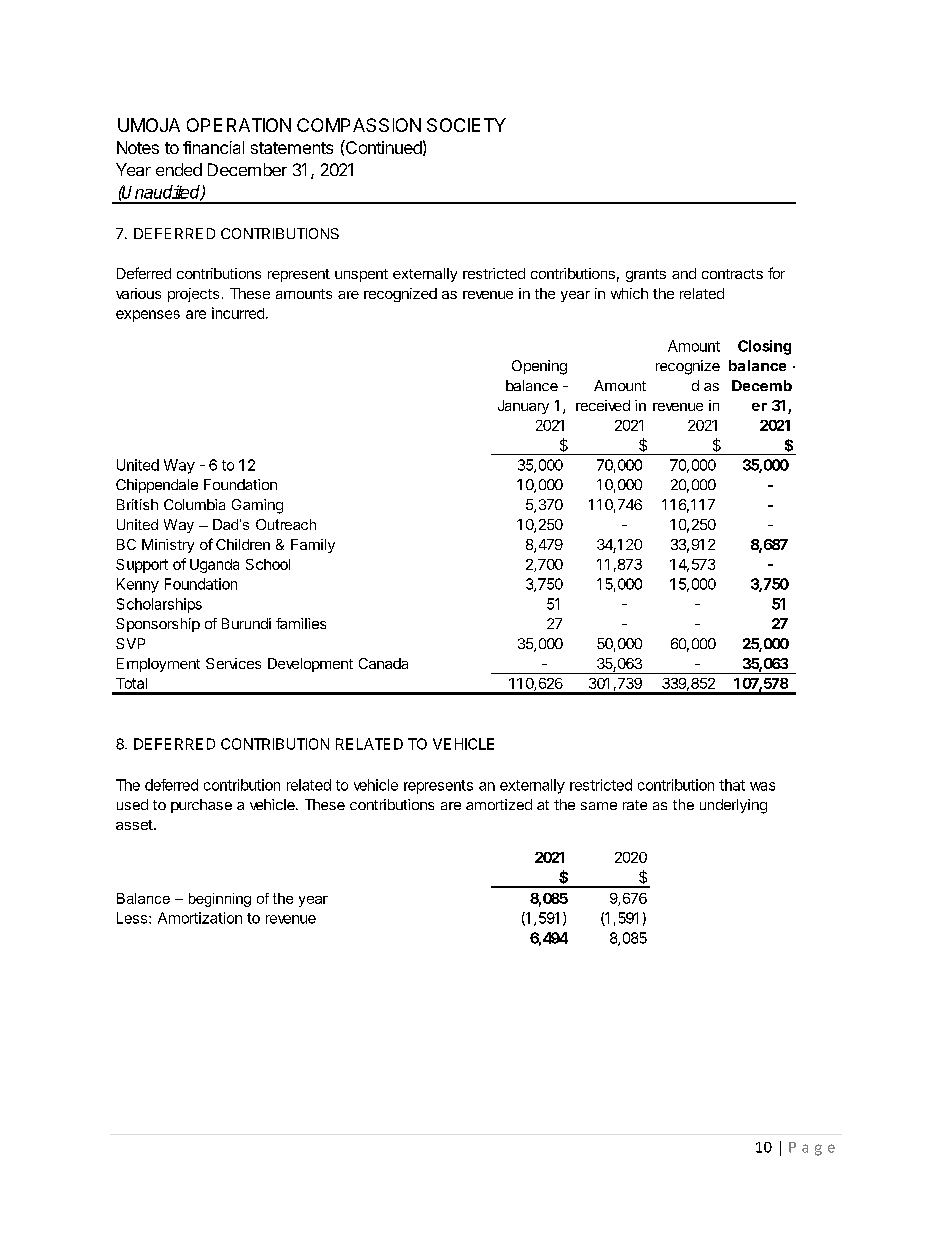  I want to click on incurred, so click(238, 313).
